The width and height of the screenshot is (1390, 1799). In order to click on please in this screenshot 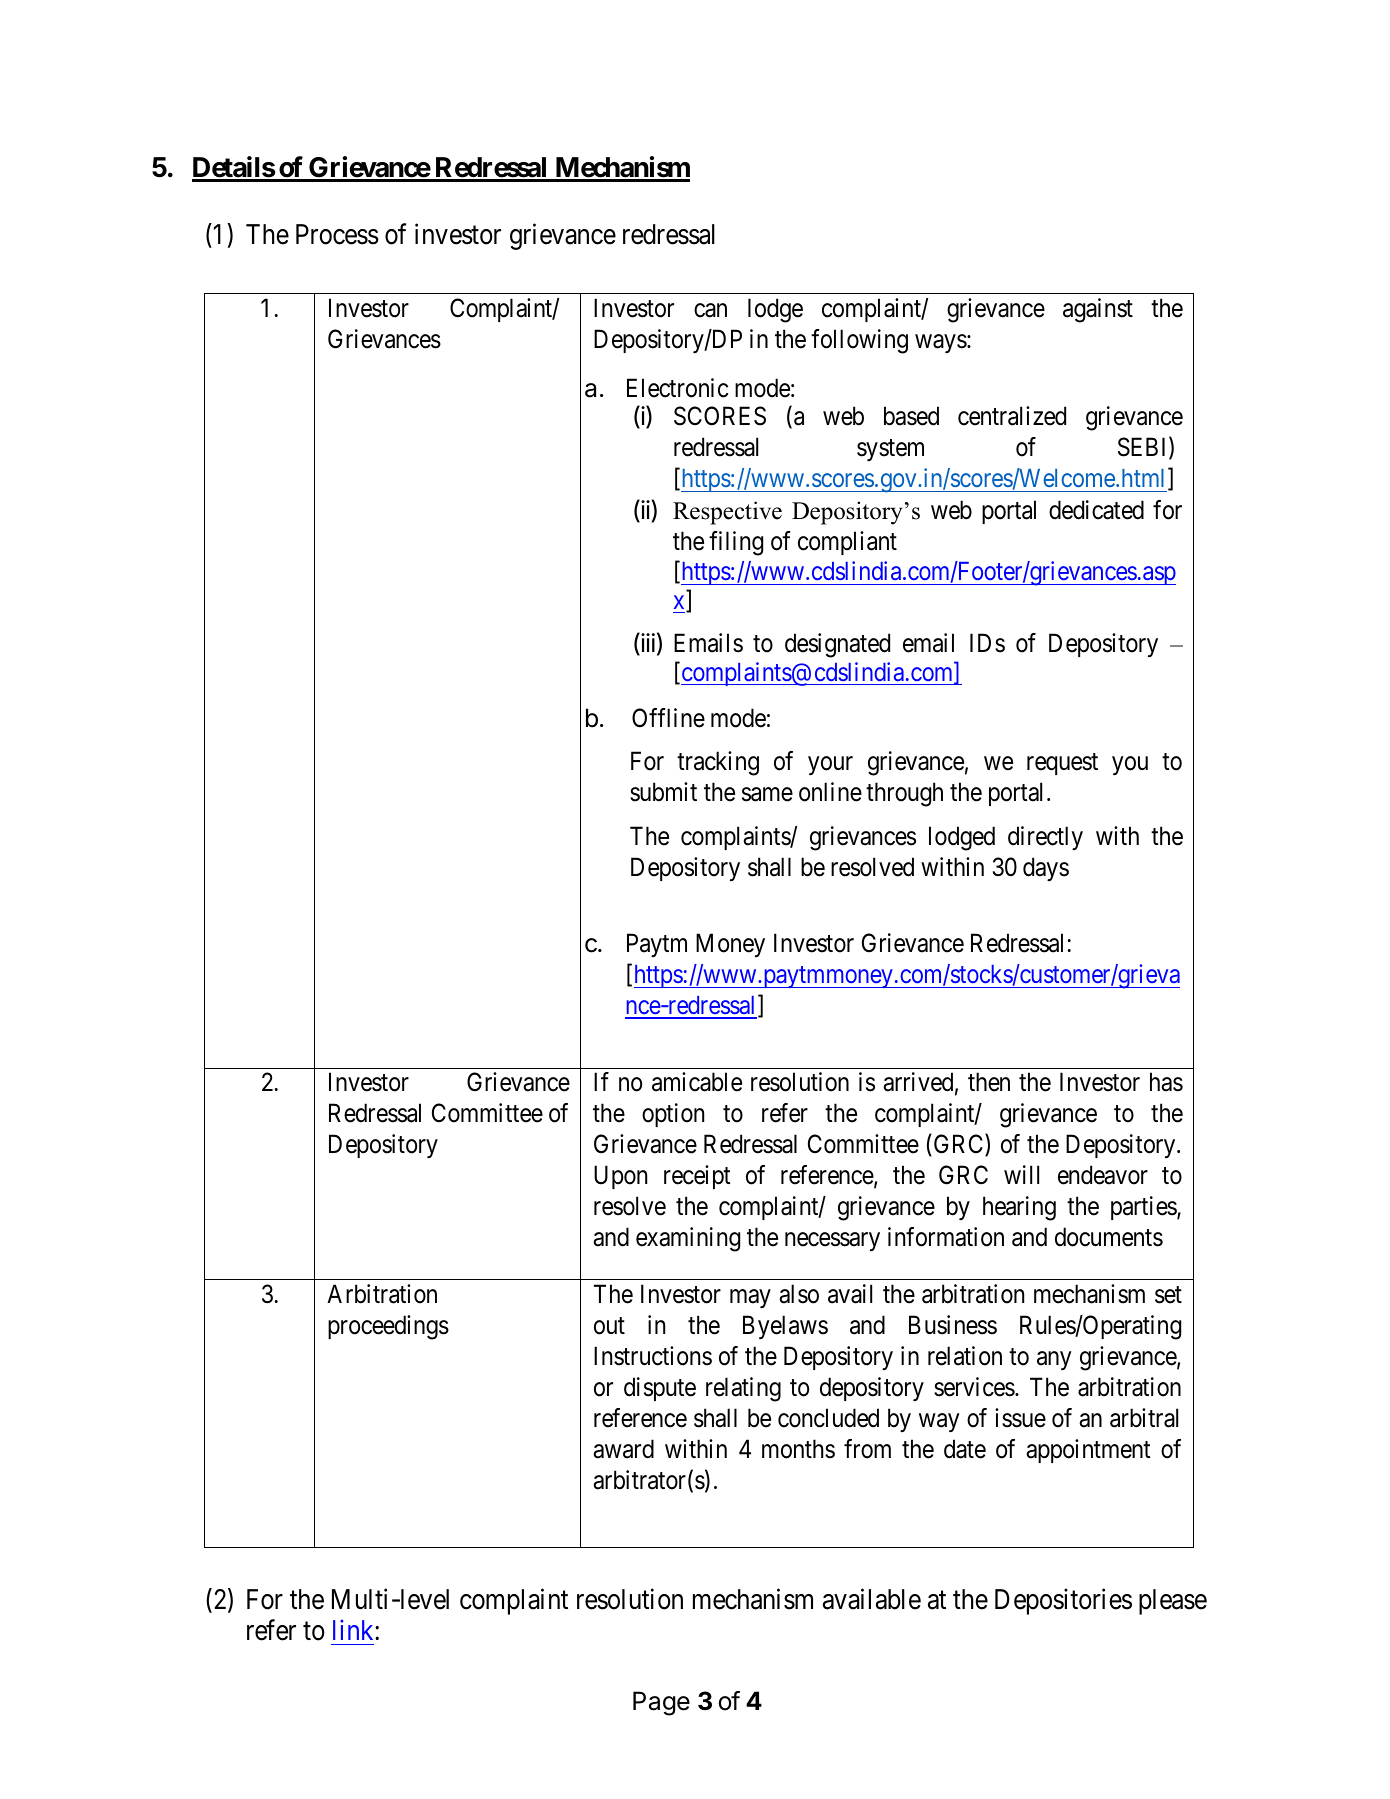, I will do `click(1173, 1602)`.
